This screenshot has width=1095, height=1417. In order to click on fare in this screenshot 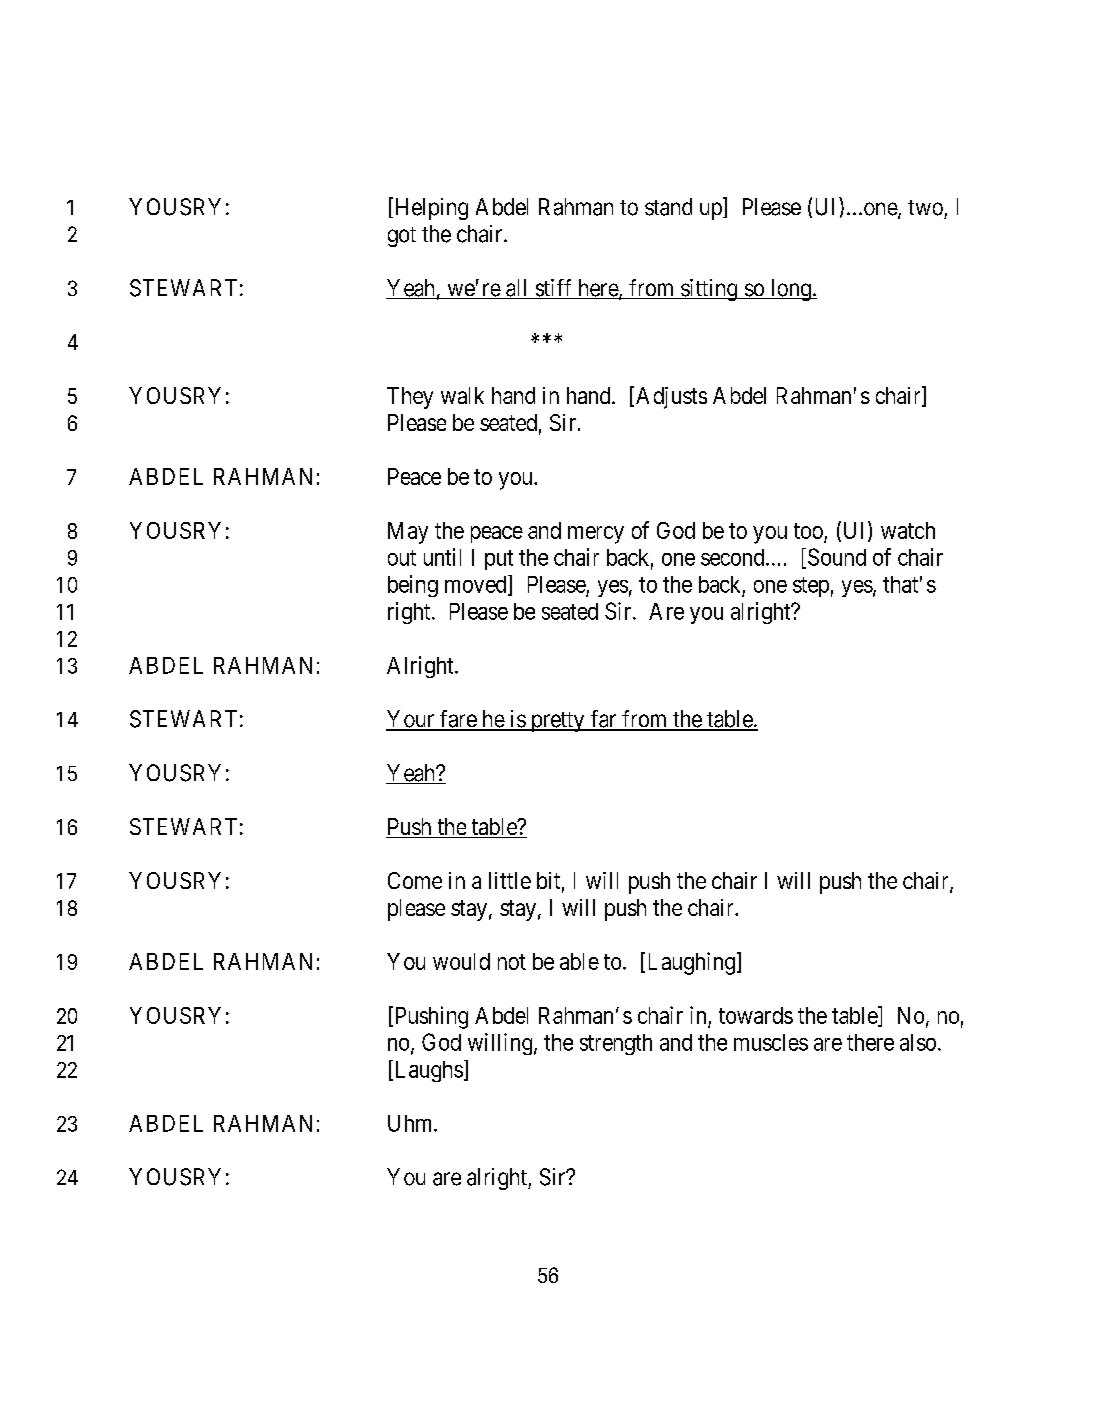, I will do `click(458, 720)`.
